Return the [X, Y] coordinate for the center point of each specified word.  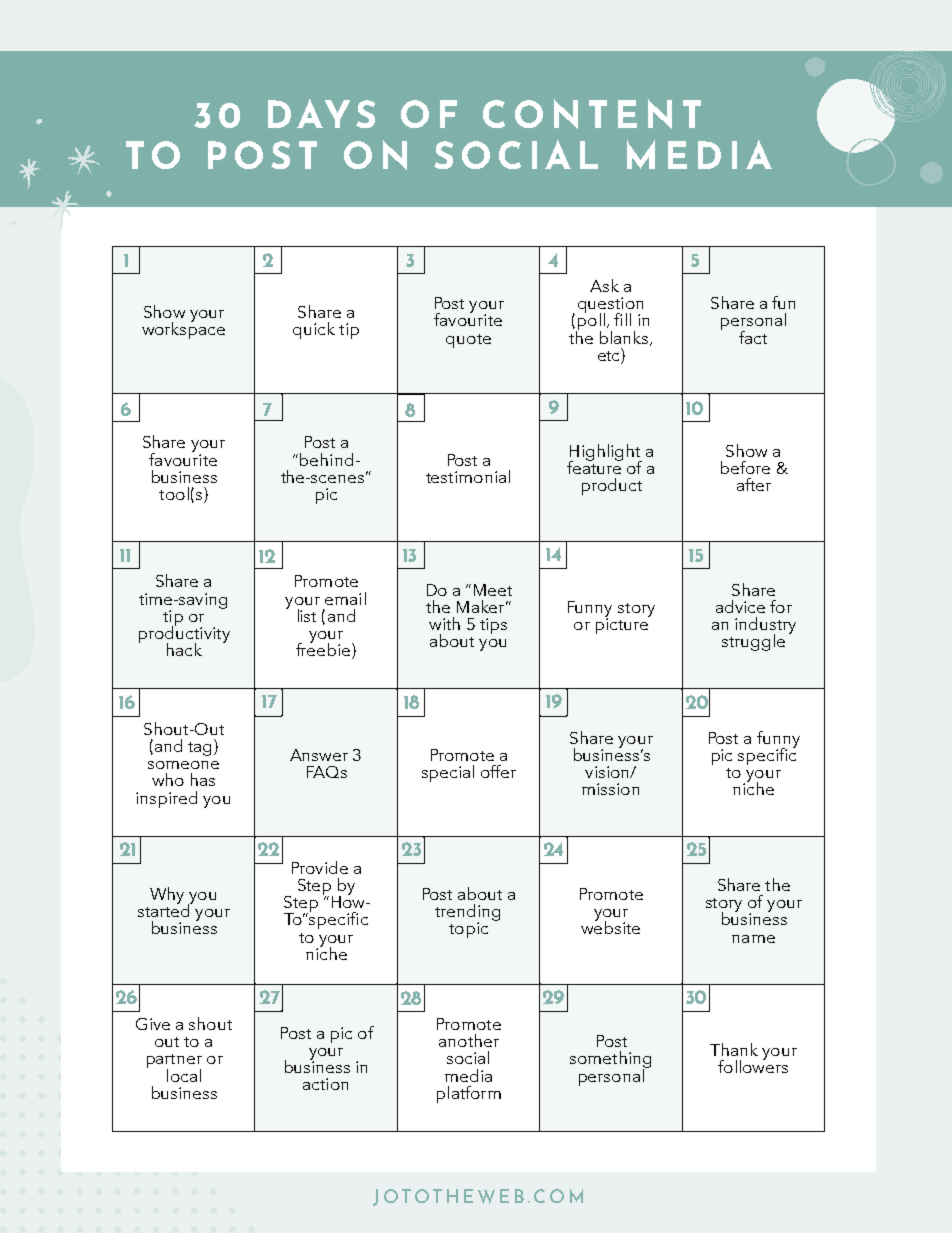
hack [184, 649]
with [444, 623]
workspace [183, 329]
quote [468, 341]
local [184, 1075]
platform [469, 1094]
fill [622, 319]
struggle [753, 642]
